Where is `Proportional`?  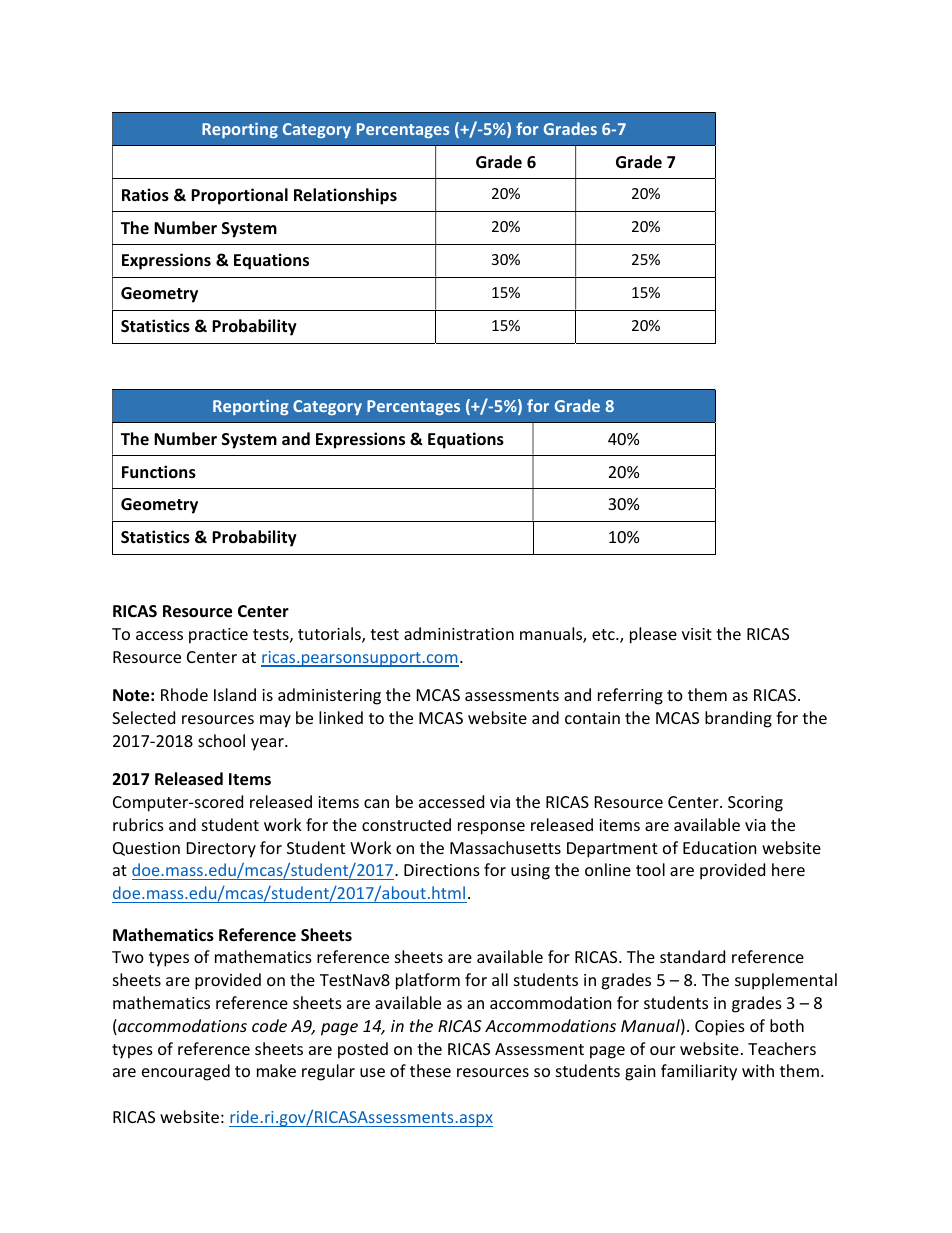 Proportional is located at coordinates (239, 196).
